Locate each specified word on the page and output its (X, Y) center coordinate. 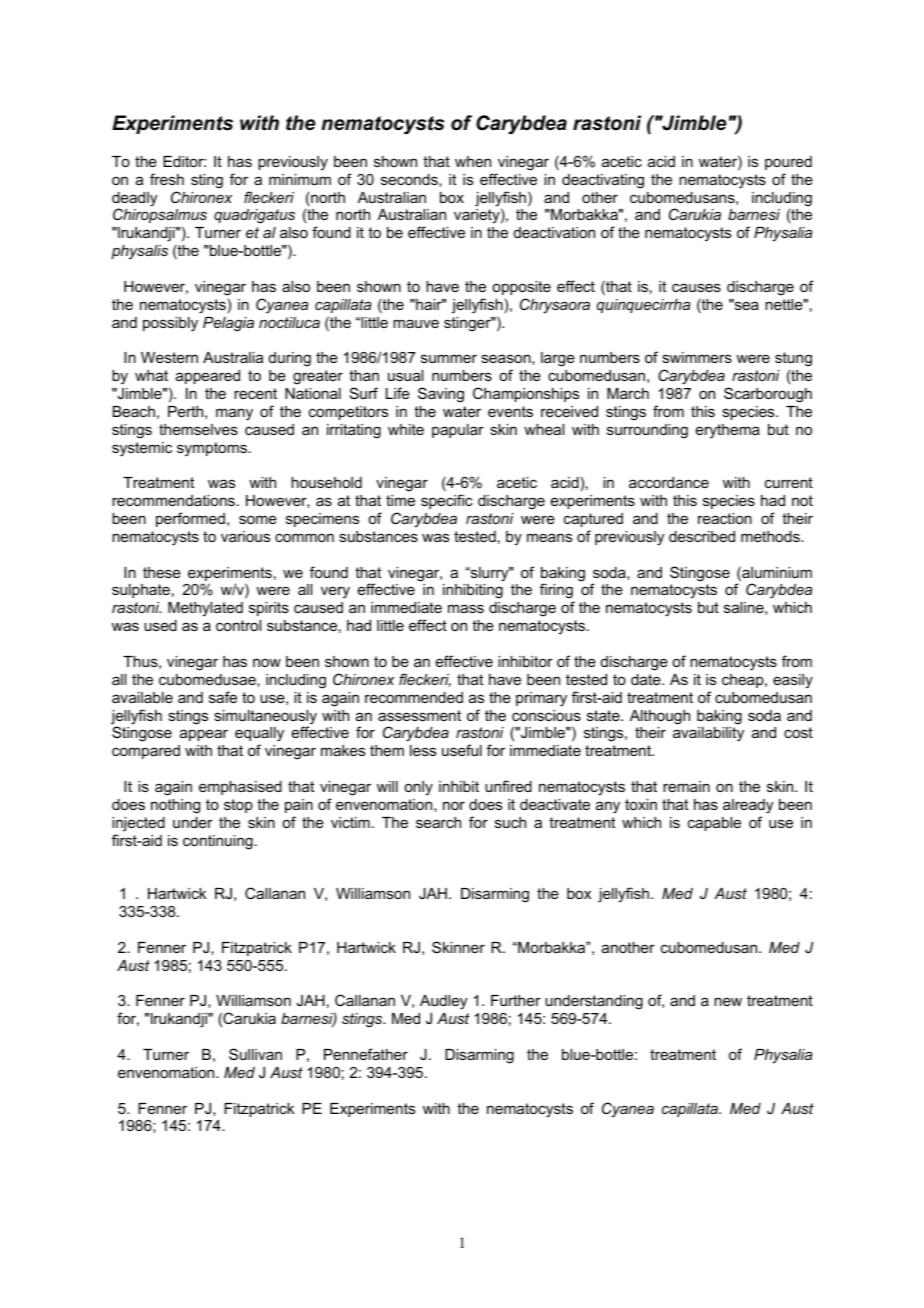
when (473, 161)
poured (788, 163)
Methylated (205, 609)
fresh (167, 179)
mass (466, 608)
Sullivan (255, 1054)
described (702, 536)
